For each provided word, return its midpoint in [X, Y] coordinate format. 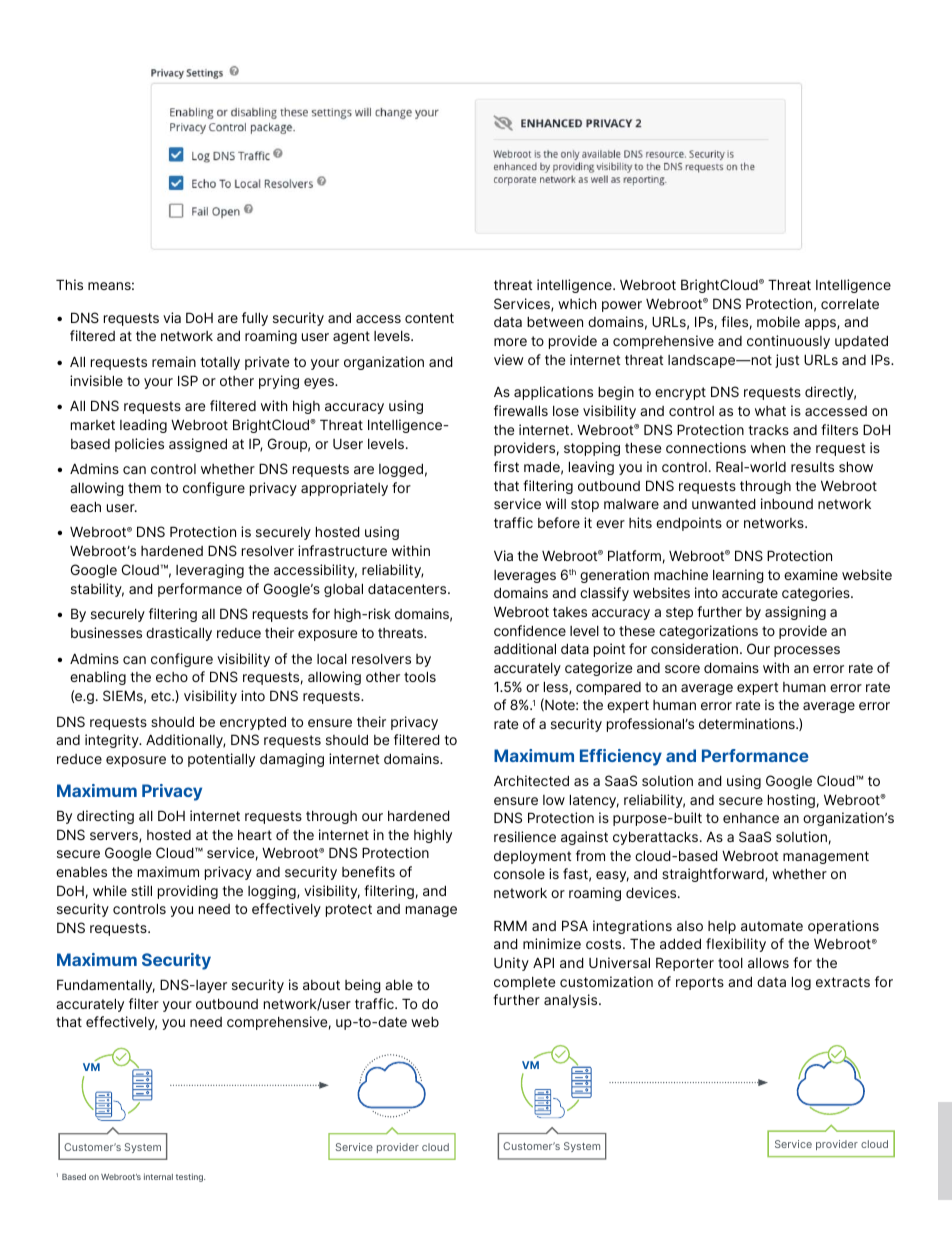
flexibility [736, 945]
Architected [531, 780]
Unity [511, 964]
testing [190, 1177]
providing [188, 892]
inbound [787, 503]
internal [158, 1176]
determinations [748, 723]
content [429, 318]
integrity [113, 741]
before [559, 522]
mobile [778, 321]
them [144, 488]
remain [174, 361]
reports [700, 983]
